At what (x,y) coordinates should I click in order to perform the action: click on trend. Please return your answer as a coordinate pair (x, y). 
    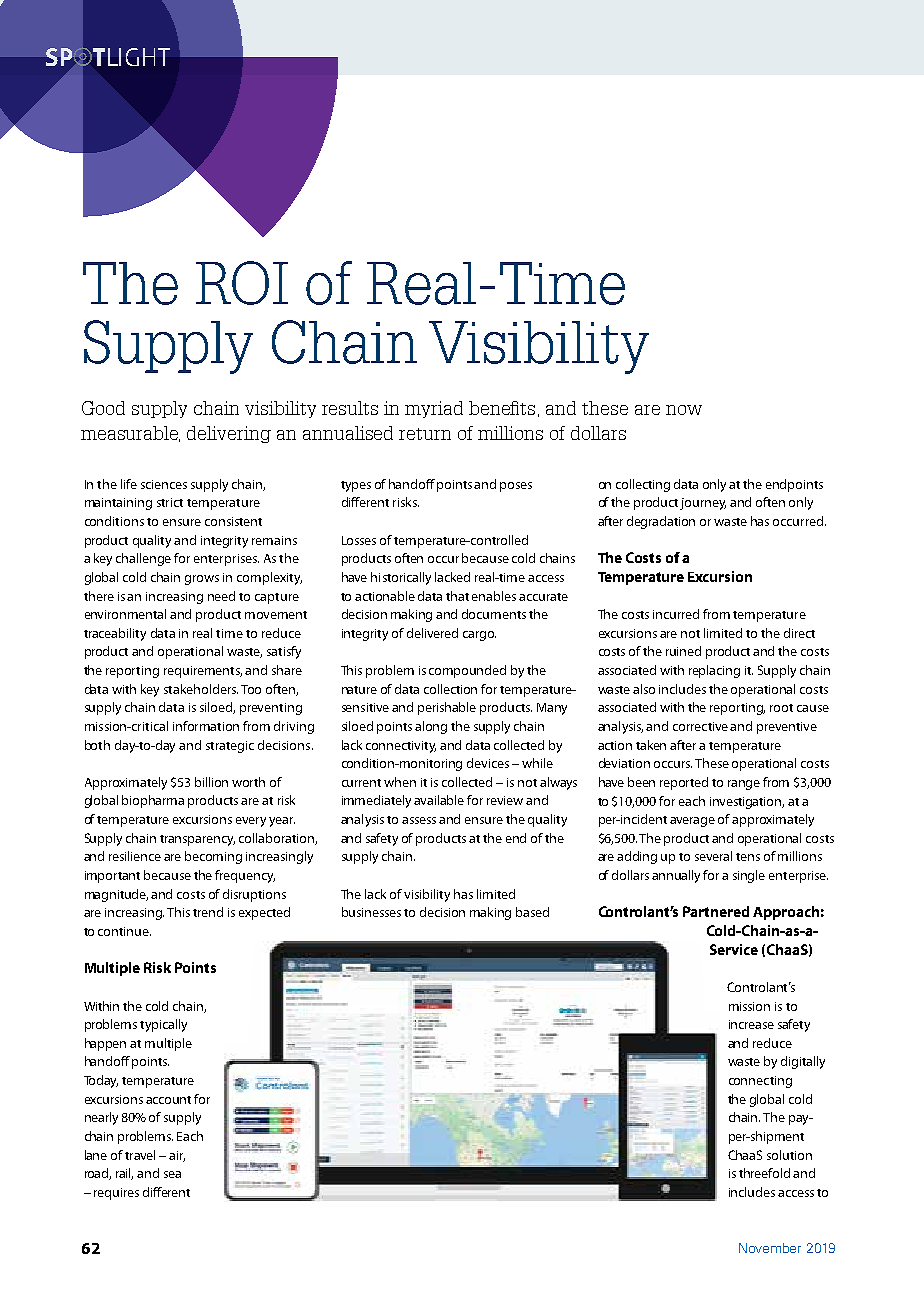
    Looking at the image, I should click on (208, 912).
